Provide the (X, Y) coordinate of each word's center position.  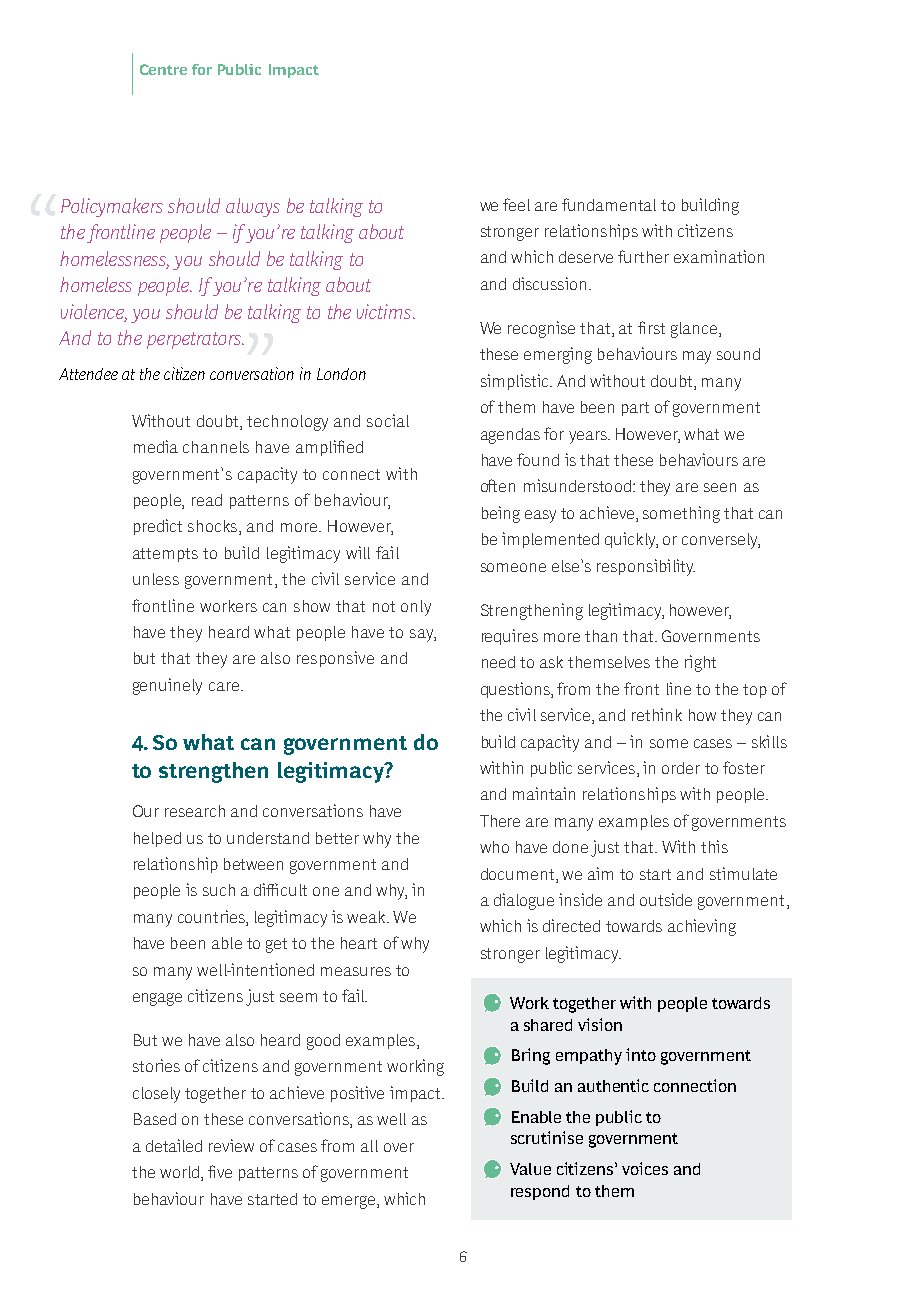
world (179, 1172)
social (388, 420)
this (714, 846)
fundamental (609, 204)
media (156, 446)
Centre (163, 69)
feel (516, 204)
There (500, 821)
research (195, 811)
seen (720, 487)
